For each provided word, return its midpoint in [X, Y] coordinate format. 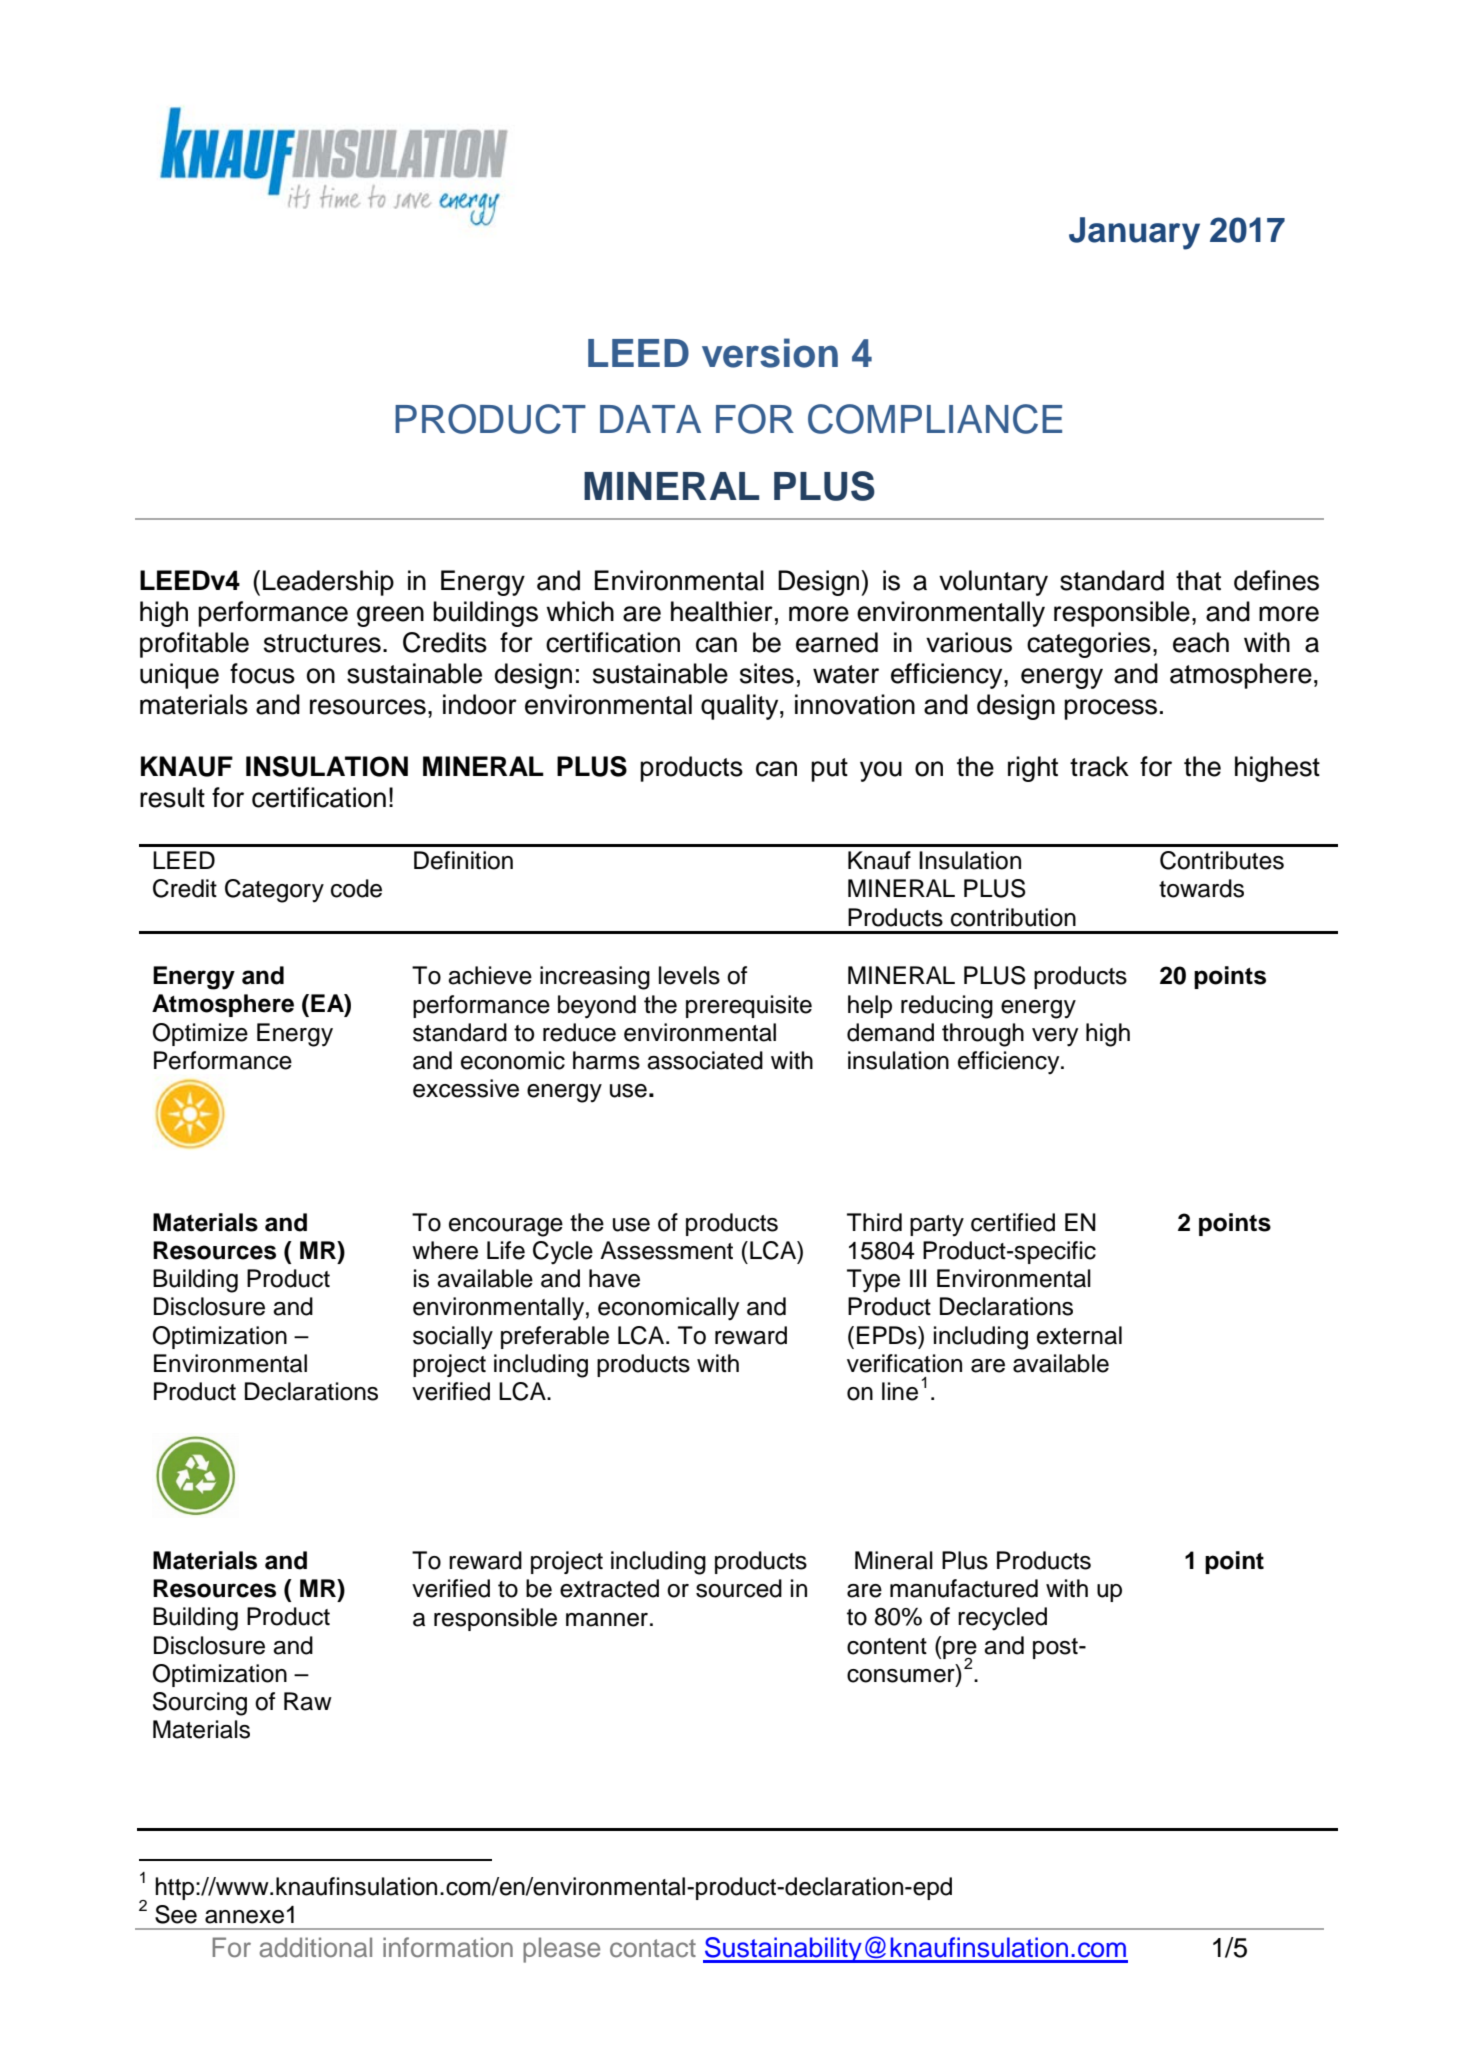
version [770, 353]
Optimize [200, 1034]
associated [705, 1060]
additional [316, 1947]
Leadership [328, 583]
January [1134, 233]
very [1055, 1037]
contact [653, 1948]
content [887, 1646]
